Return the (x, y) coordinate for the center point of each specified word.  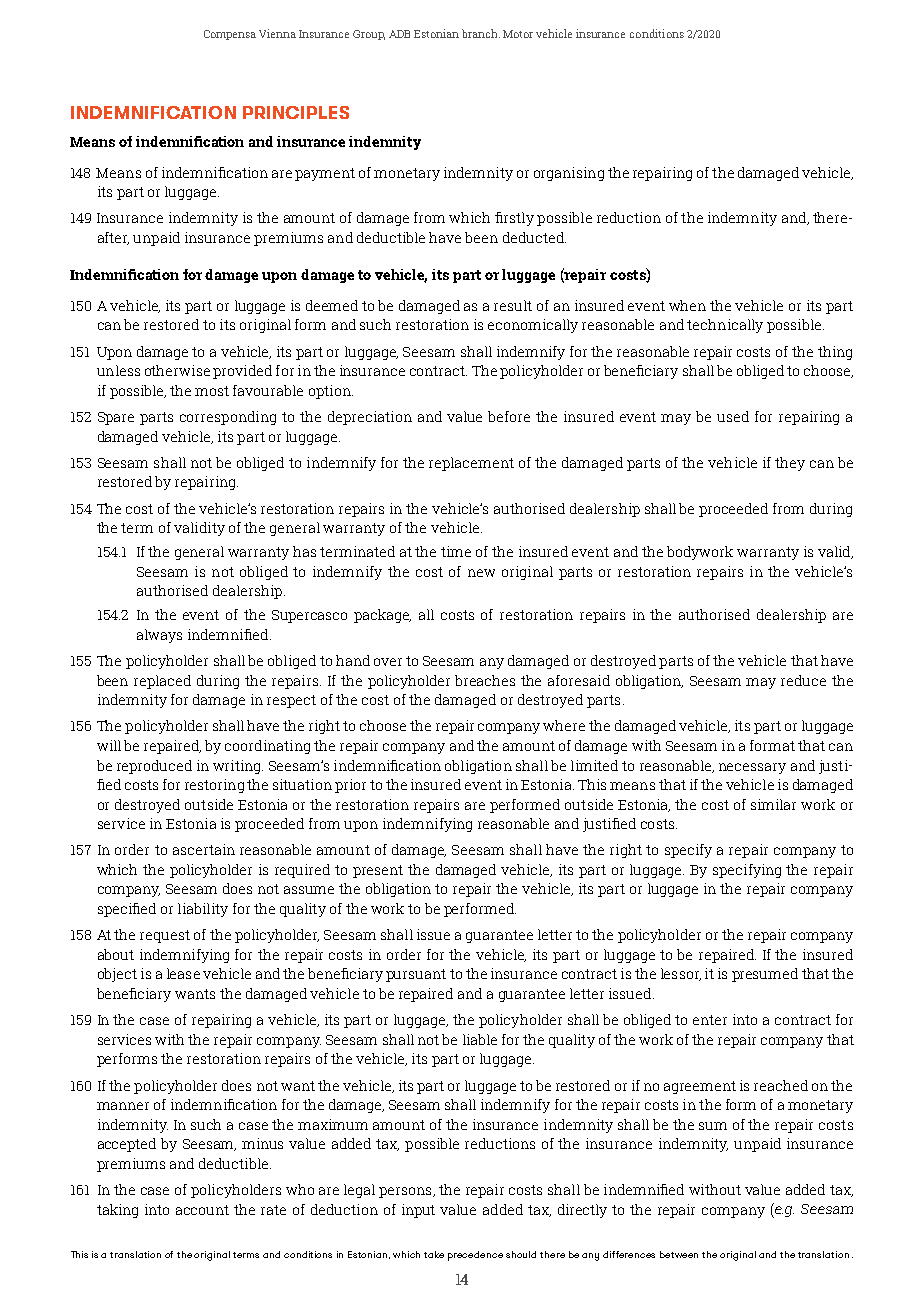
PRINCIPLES (296, 112)
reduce (803, 680)
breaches (485, 680)
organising (569, 174)
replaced (162, 682)
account (202, 1210)
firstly (514, 219)
